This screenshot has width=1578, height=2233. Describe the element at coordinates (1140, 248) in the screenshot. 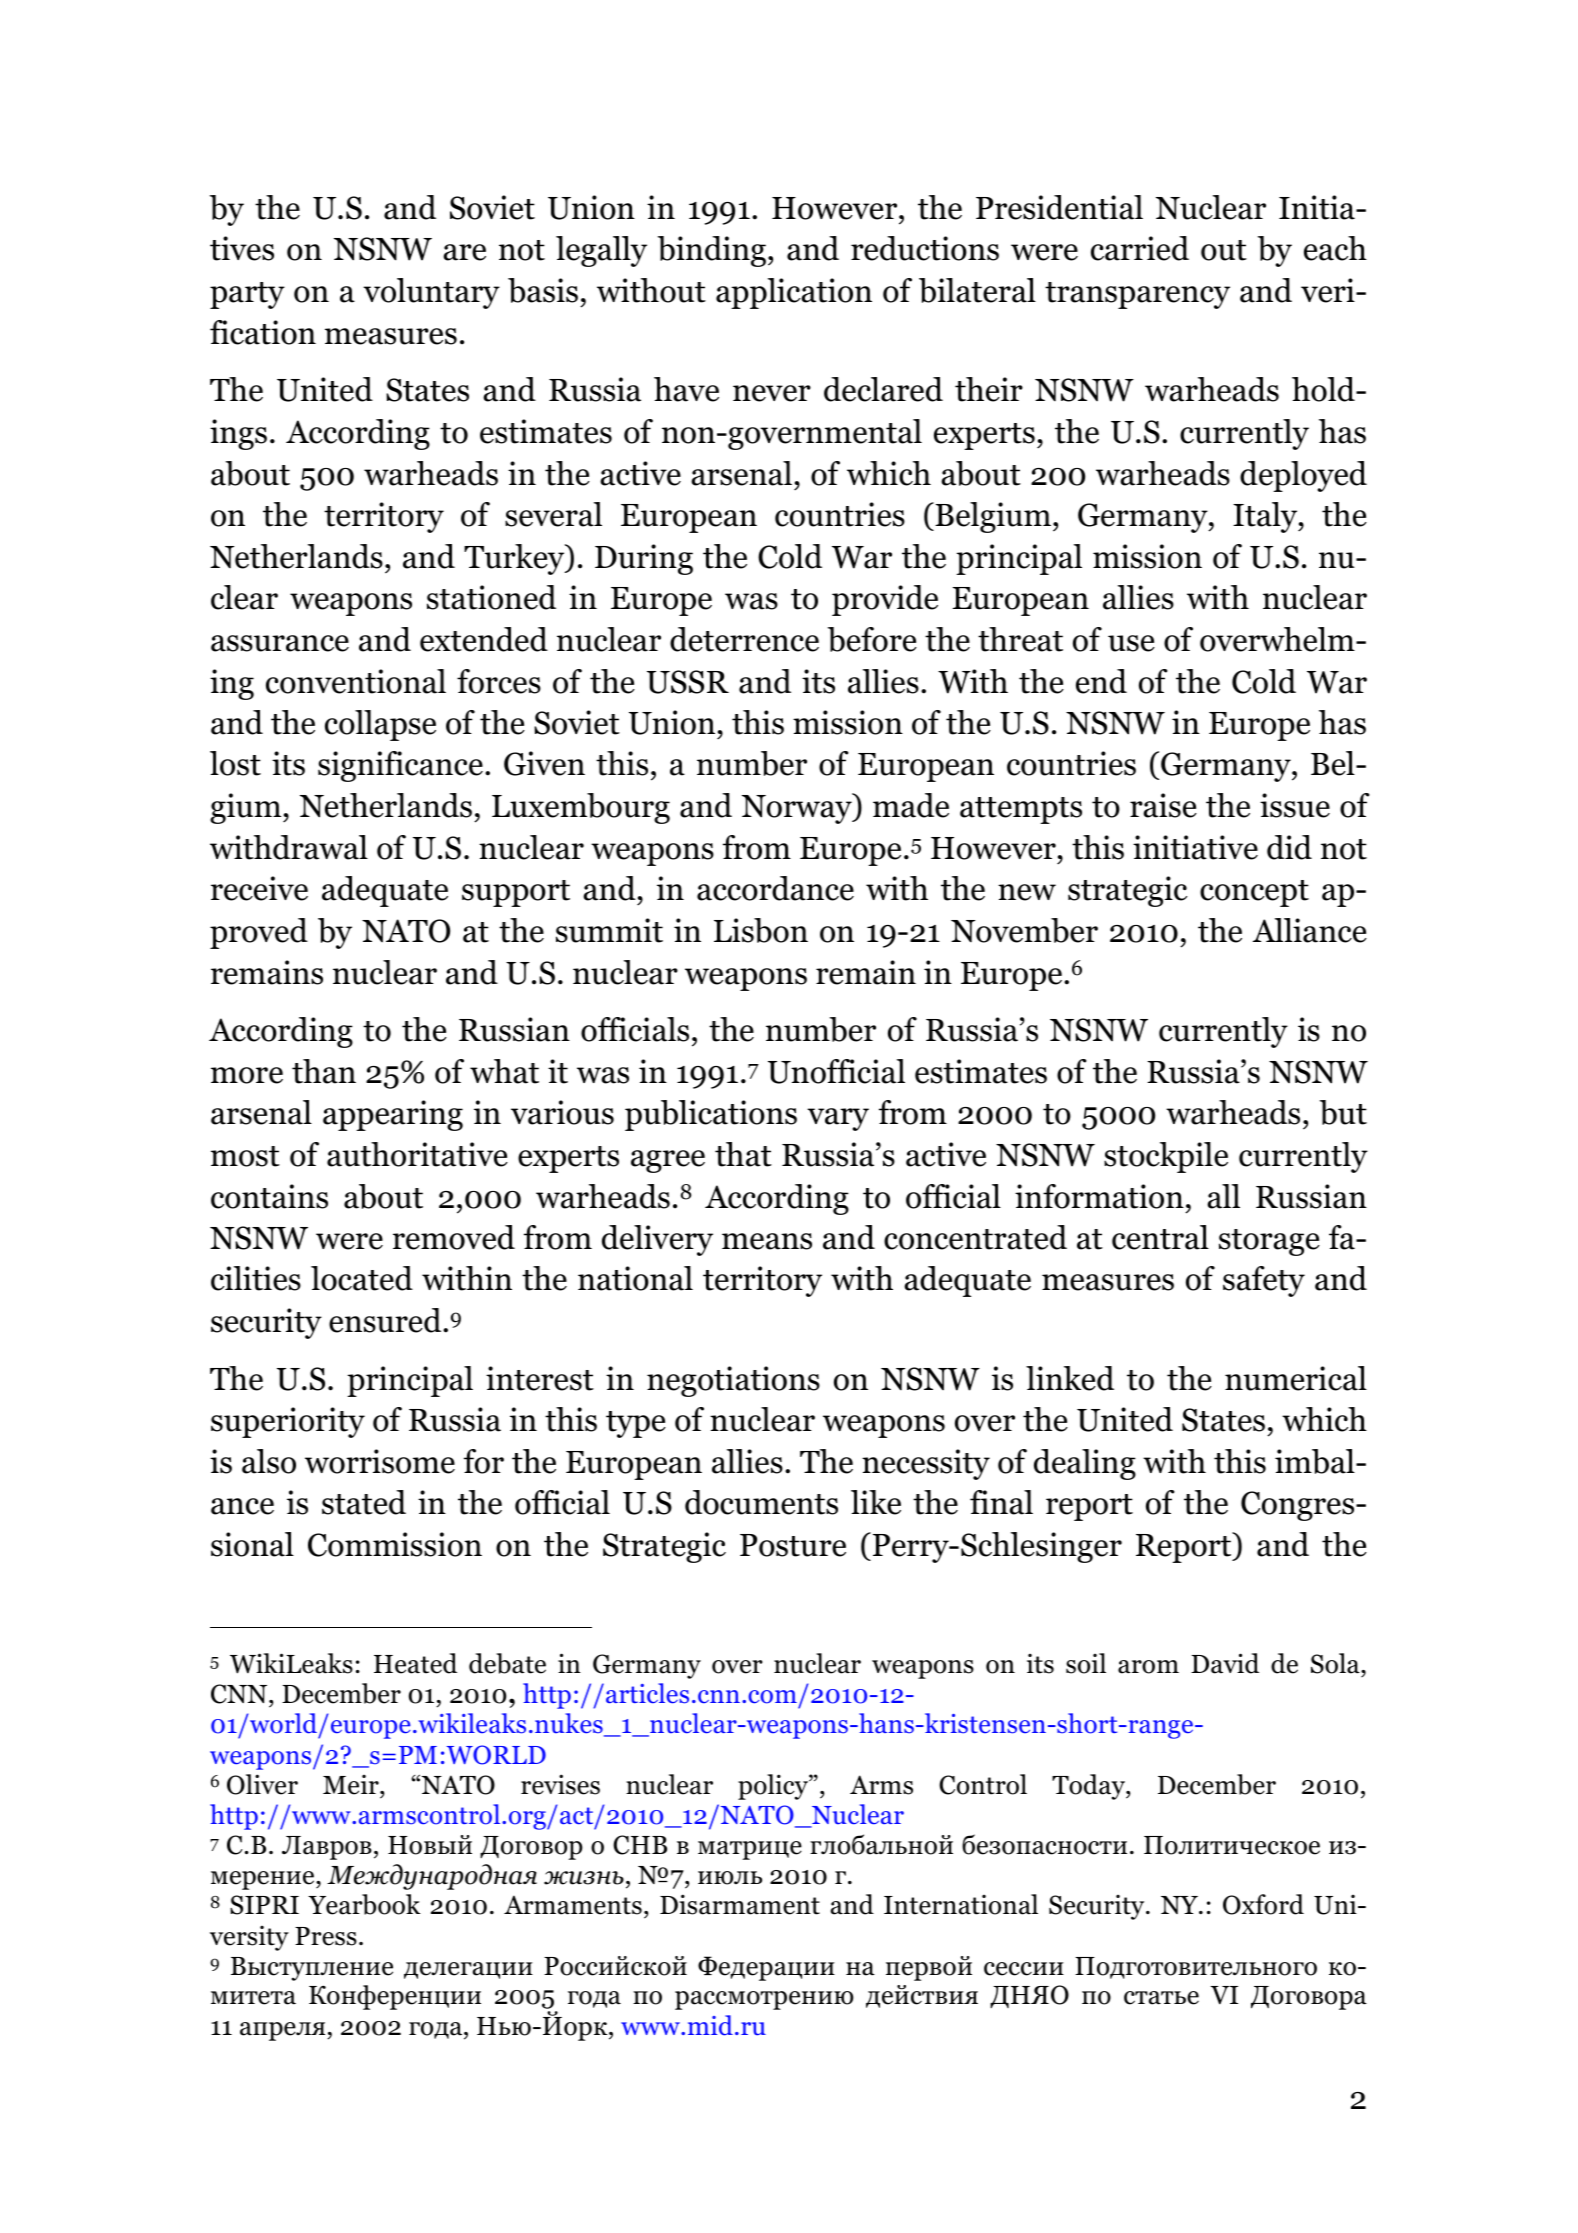

I see `carried` at that location.
